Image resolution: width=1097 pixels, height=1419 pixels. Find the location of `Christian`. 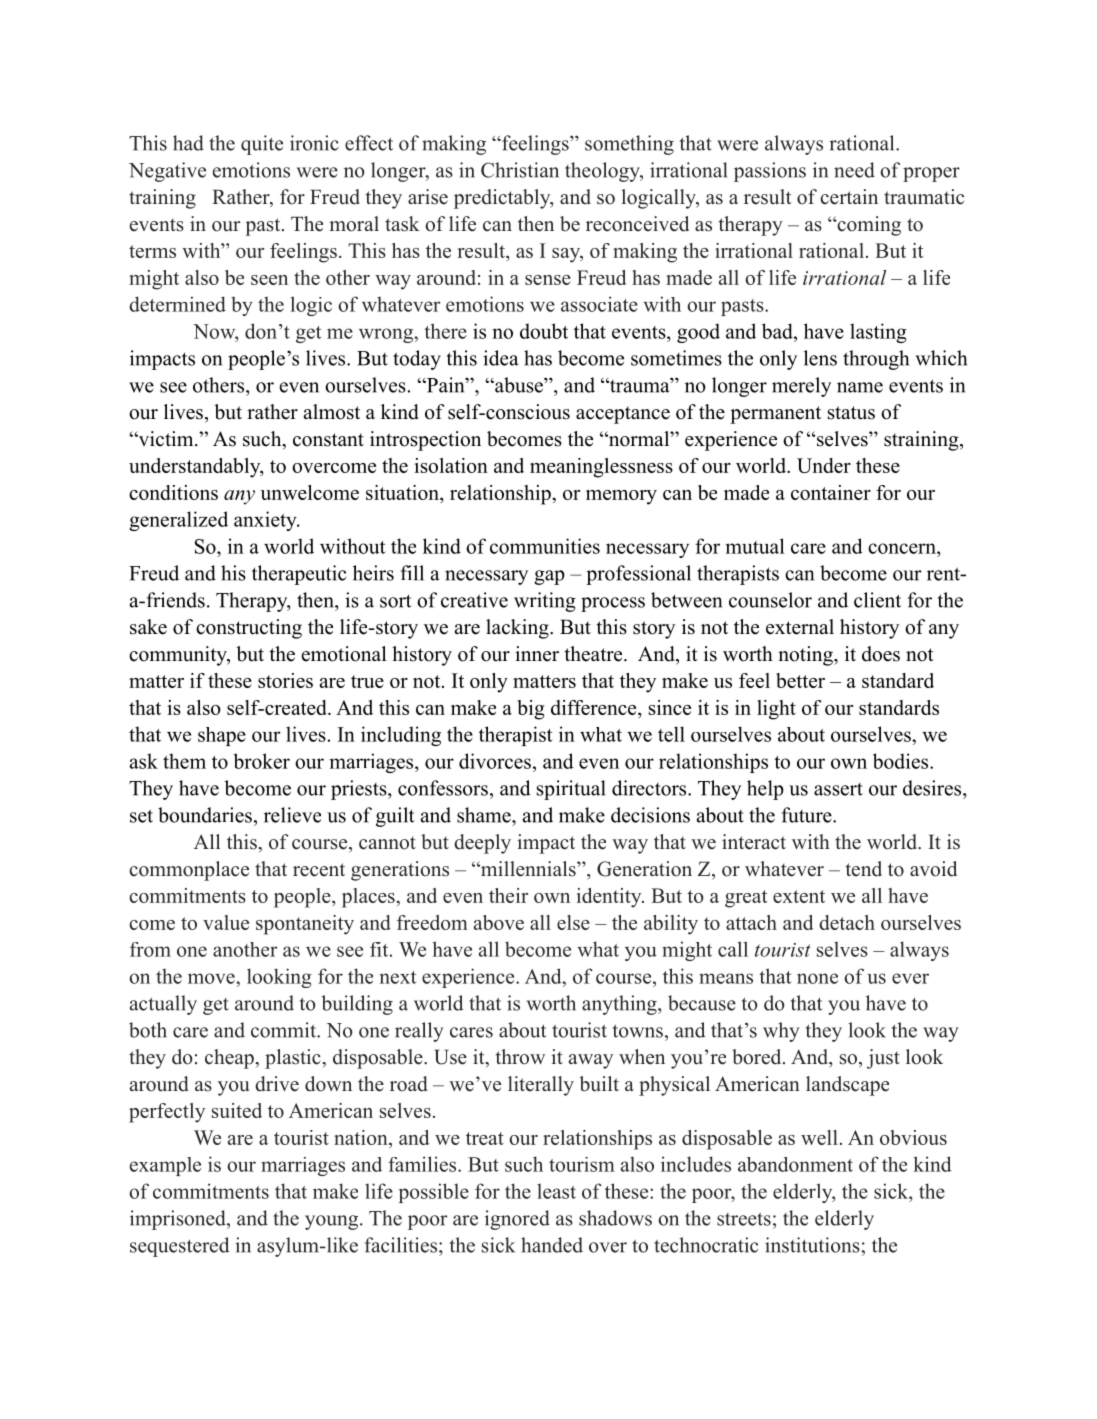

Christian is located at coordinates (520, 170).
